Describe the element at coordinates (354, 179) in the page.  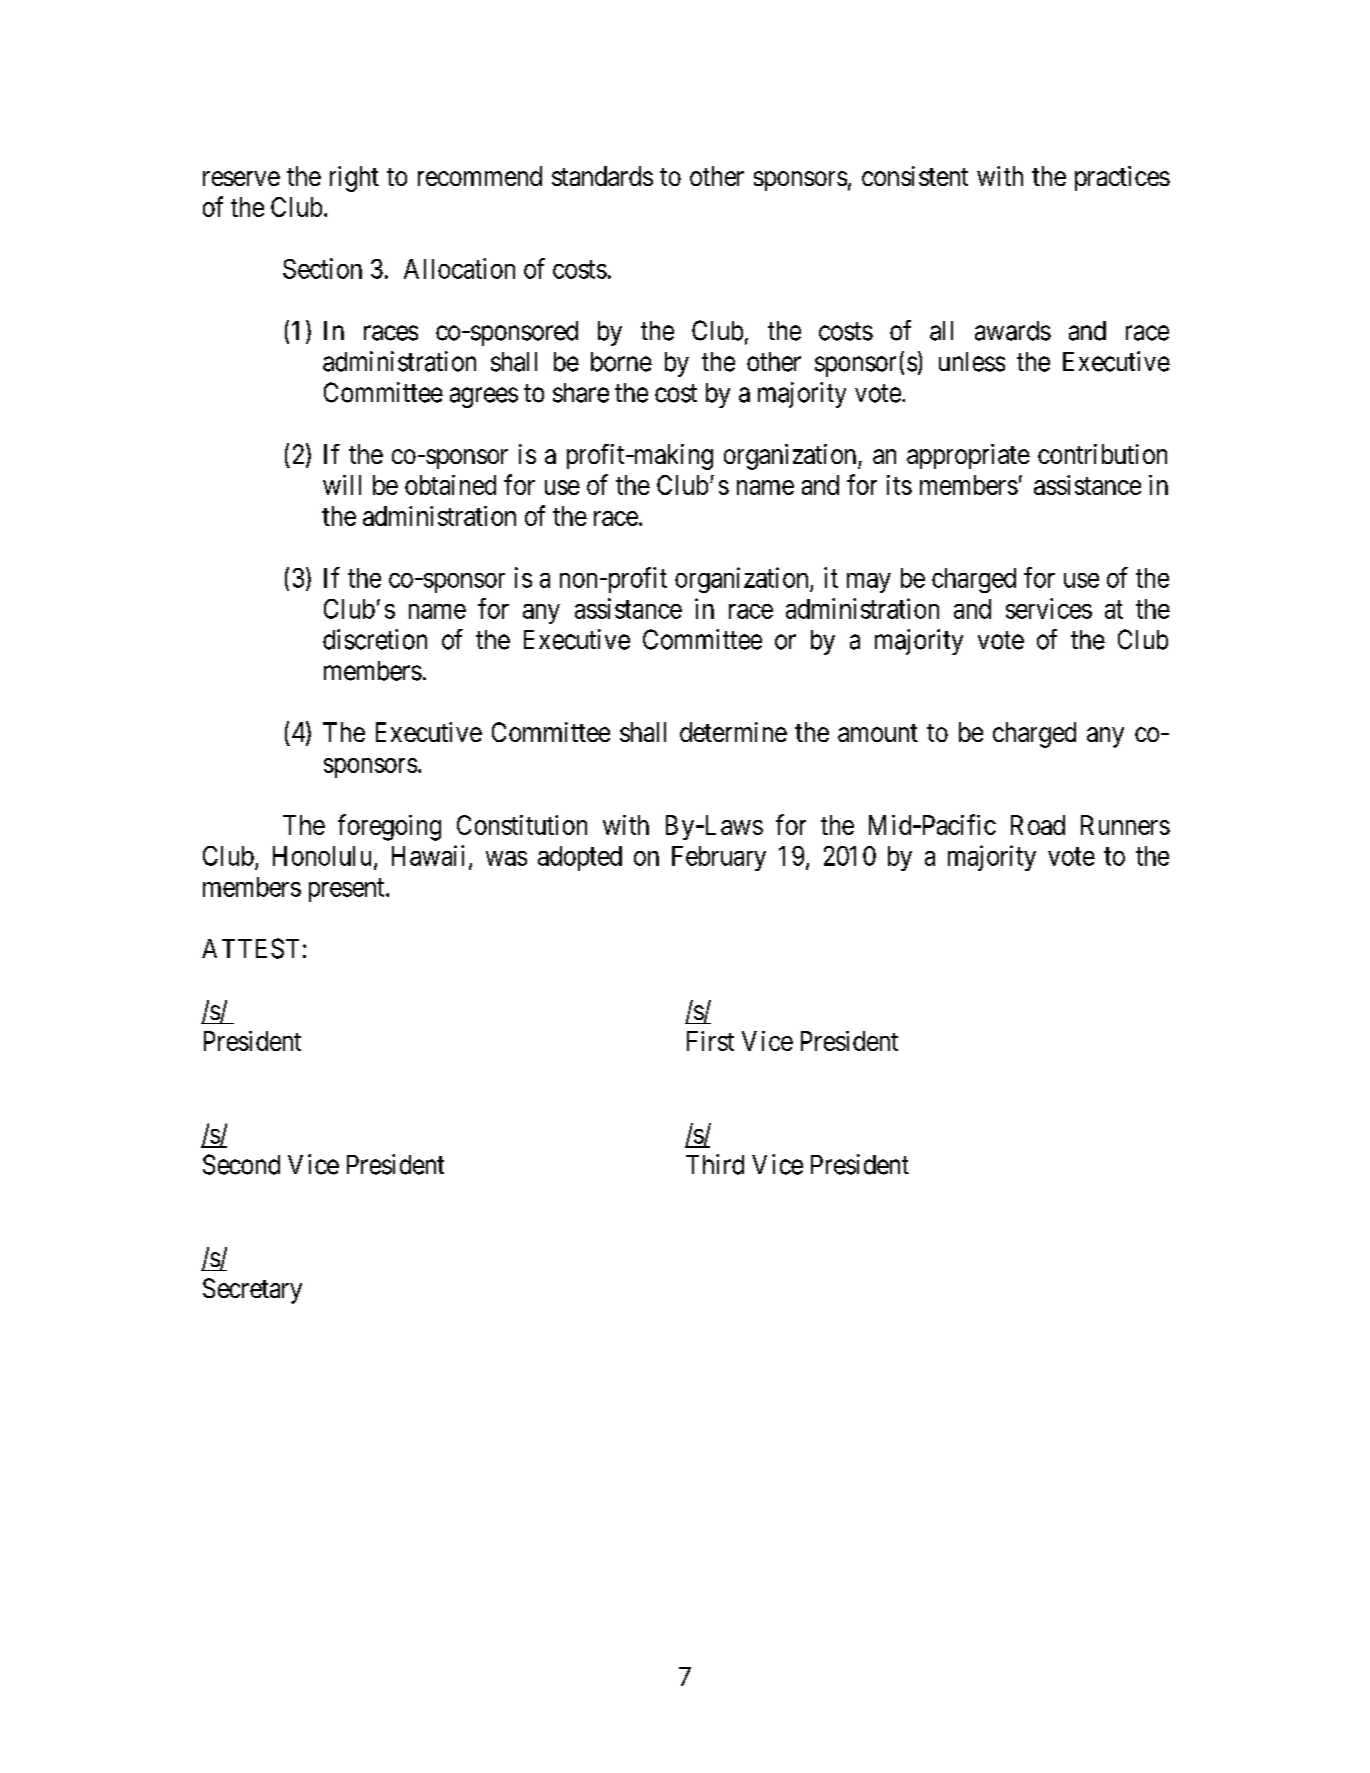
I see `right` at that location.
